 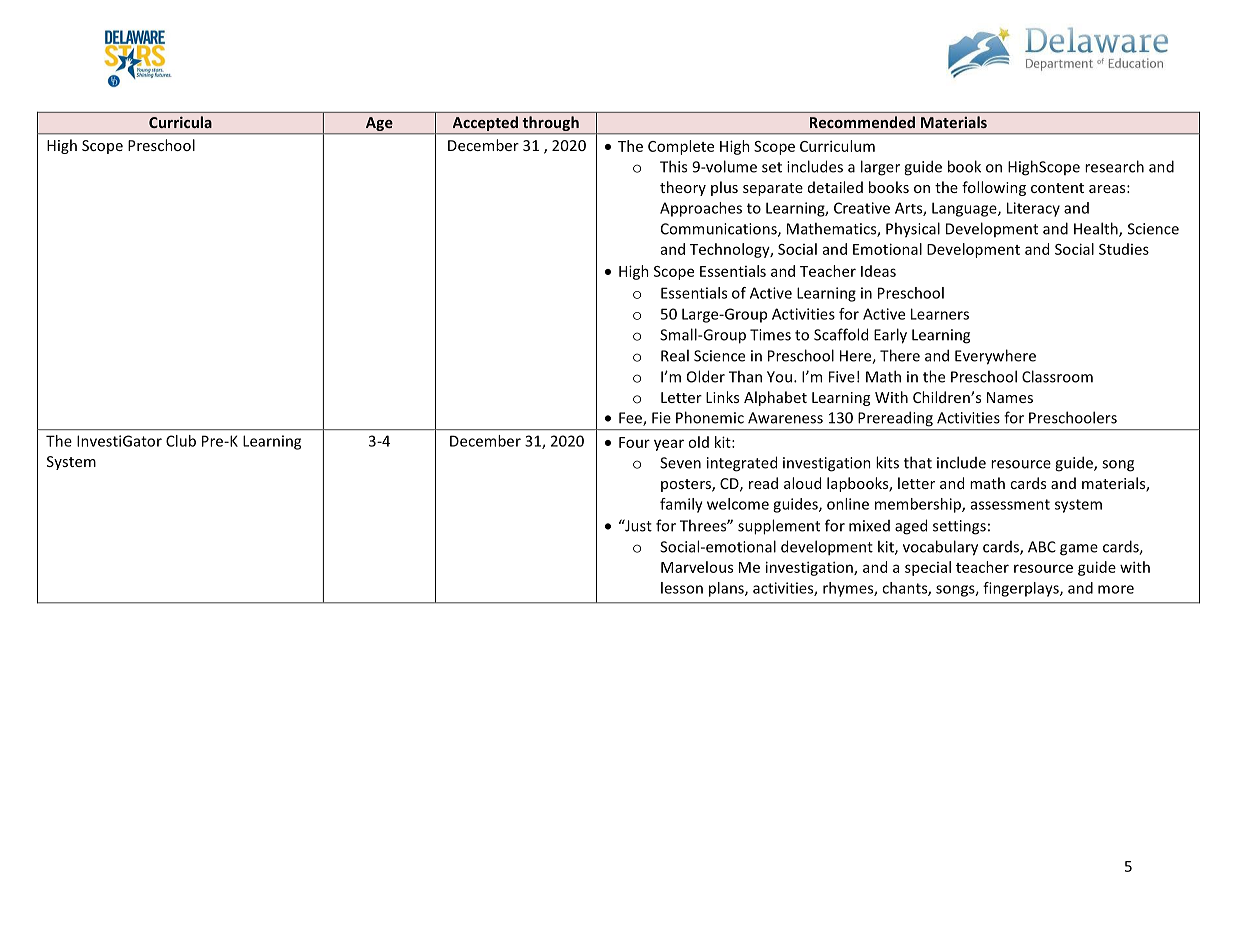 What do you see at coordinates (701, 209) in the screenshot?
I see `Approaches` at bounding box center [701, 209].
